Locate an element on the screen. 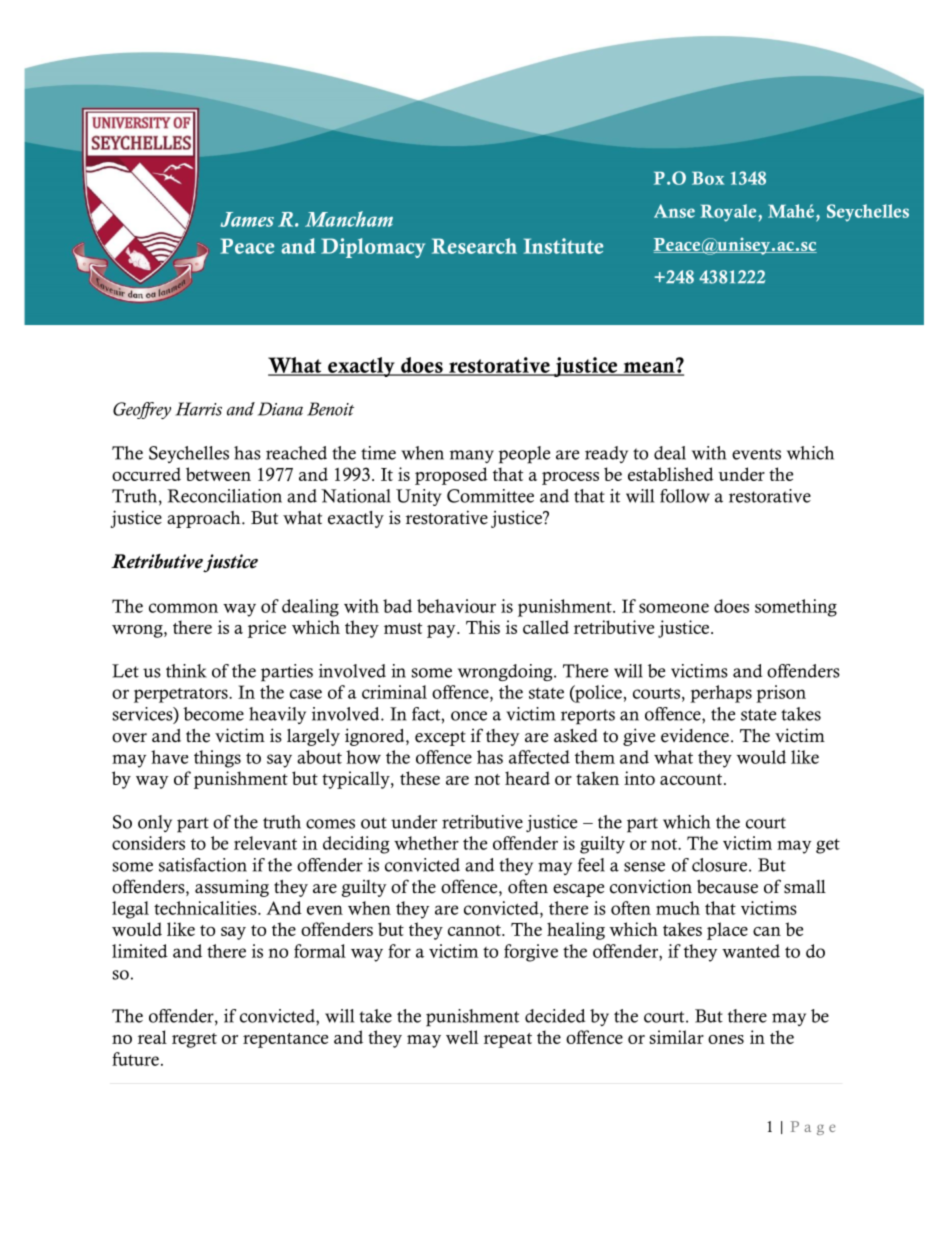 The height and width of the screenshot is (1233, 952). because is located at coordinates (727, 887).
